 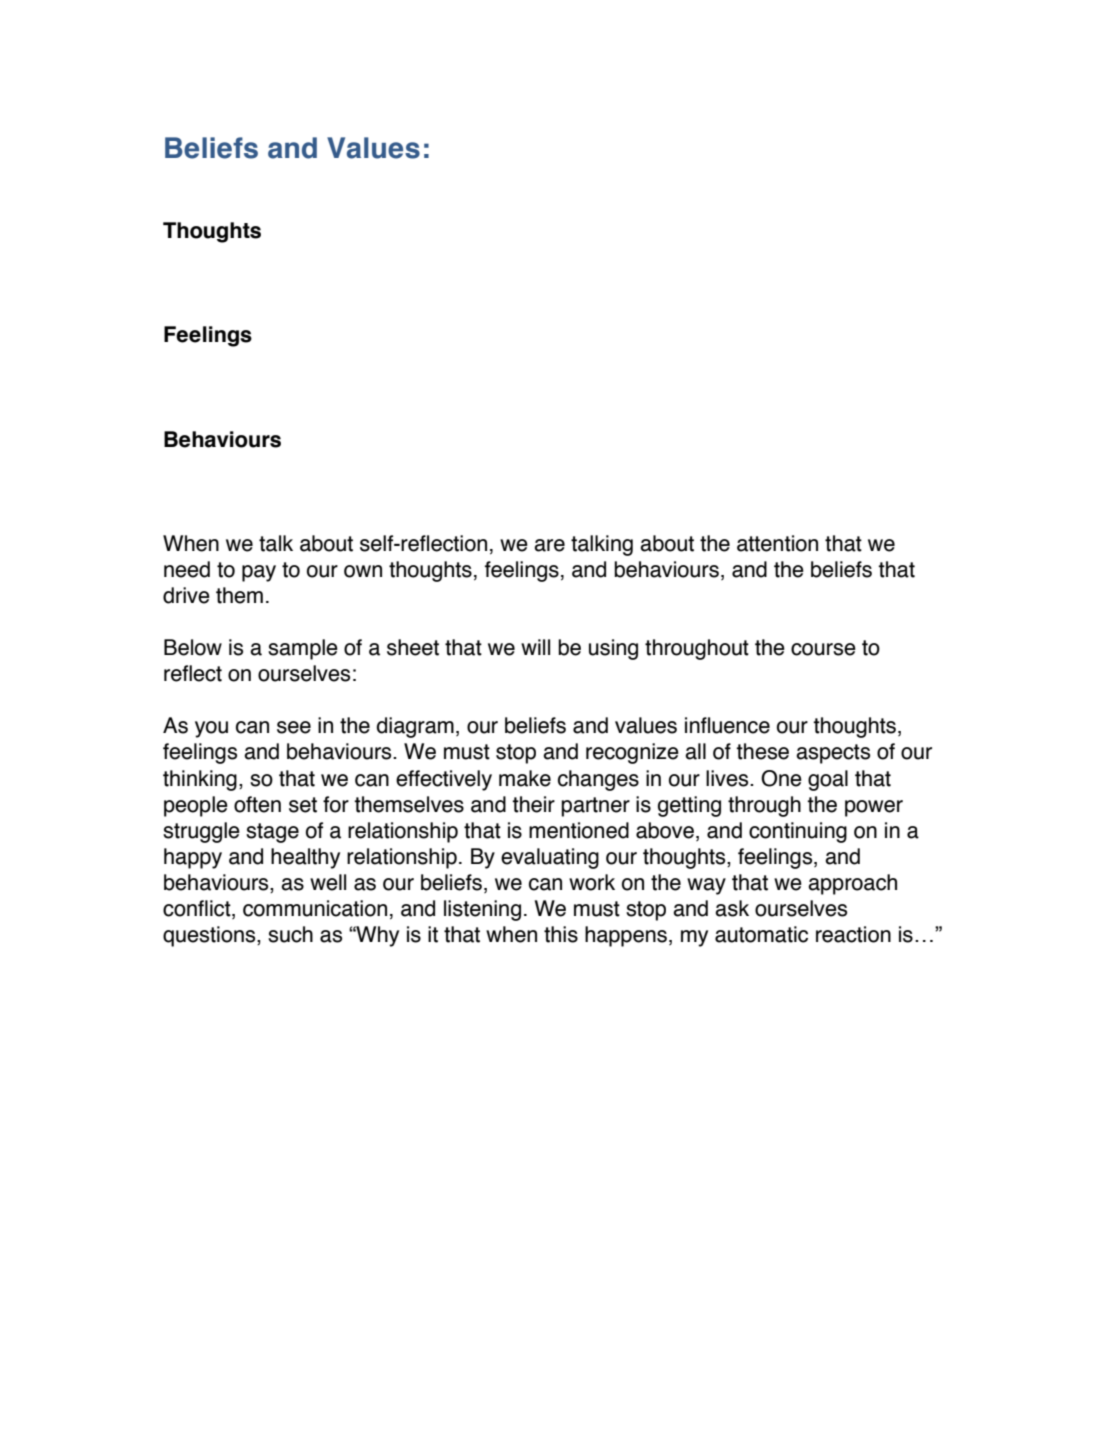 I want to click on course, so click(x=823, y=649).
